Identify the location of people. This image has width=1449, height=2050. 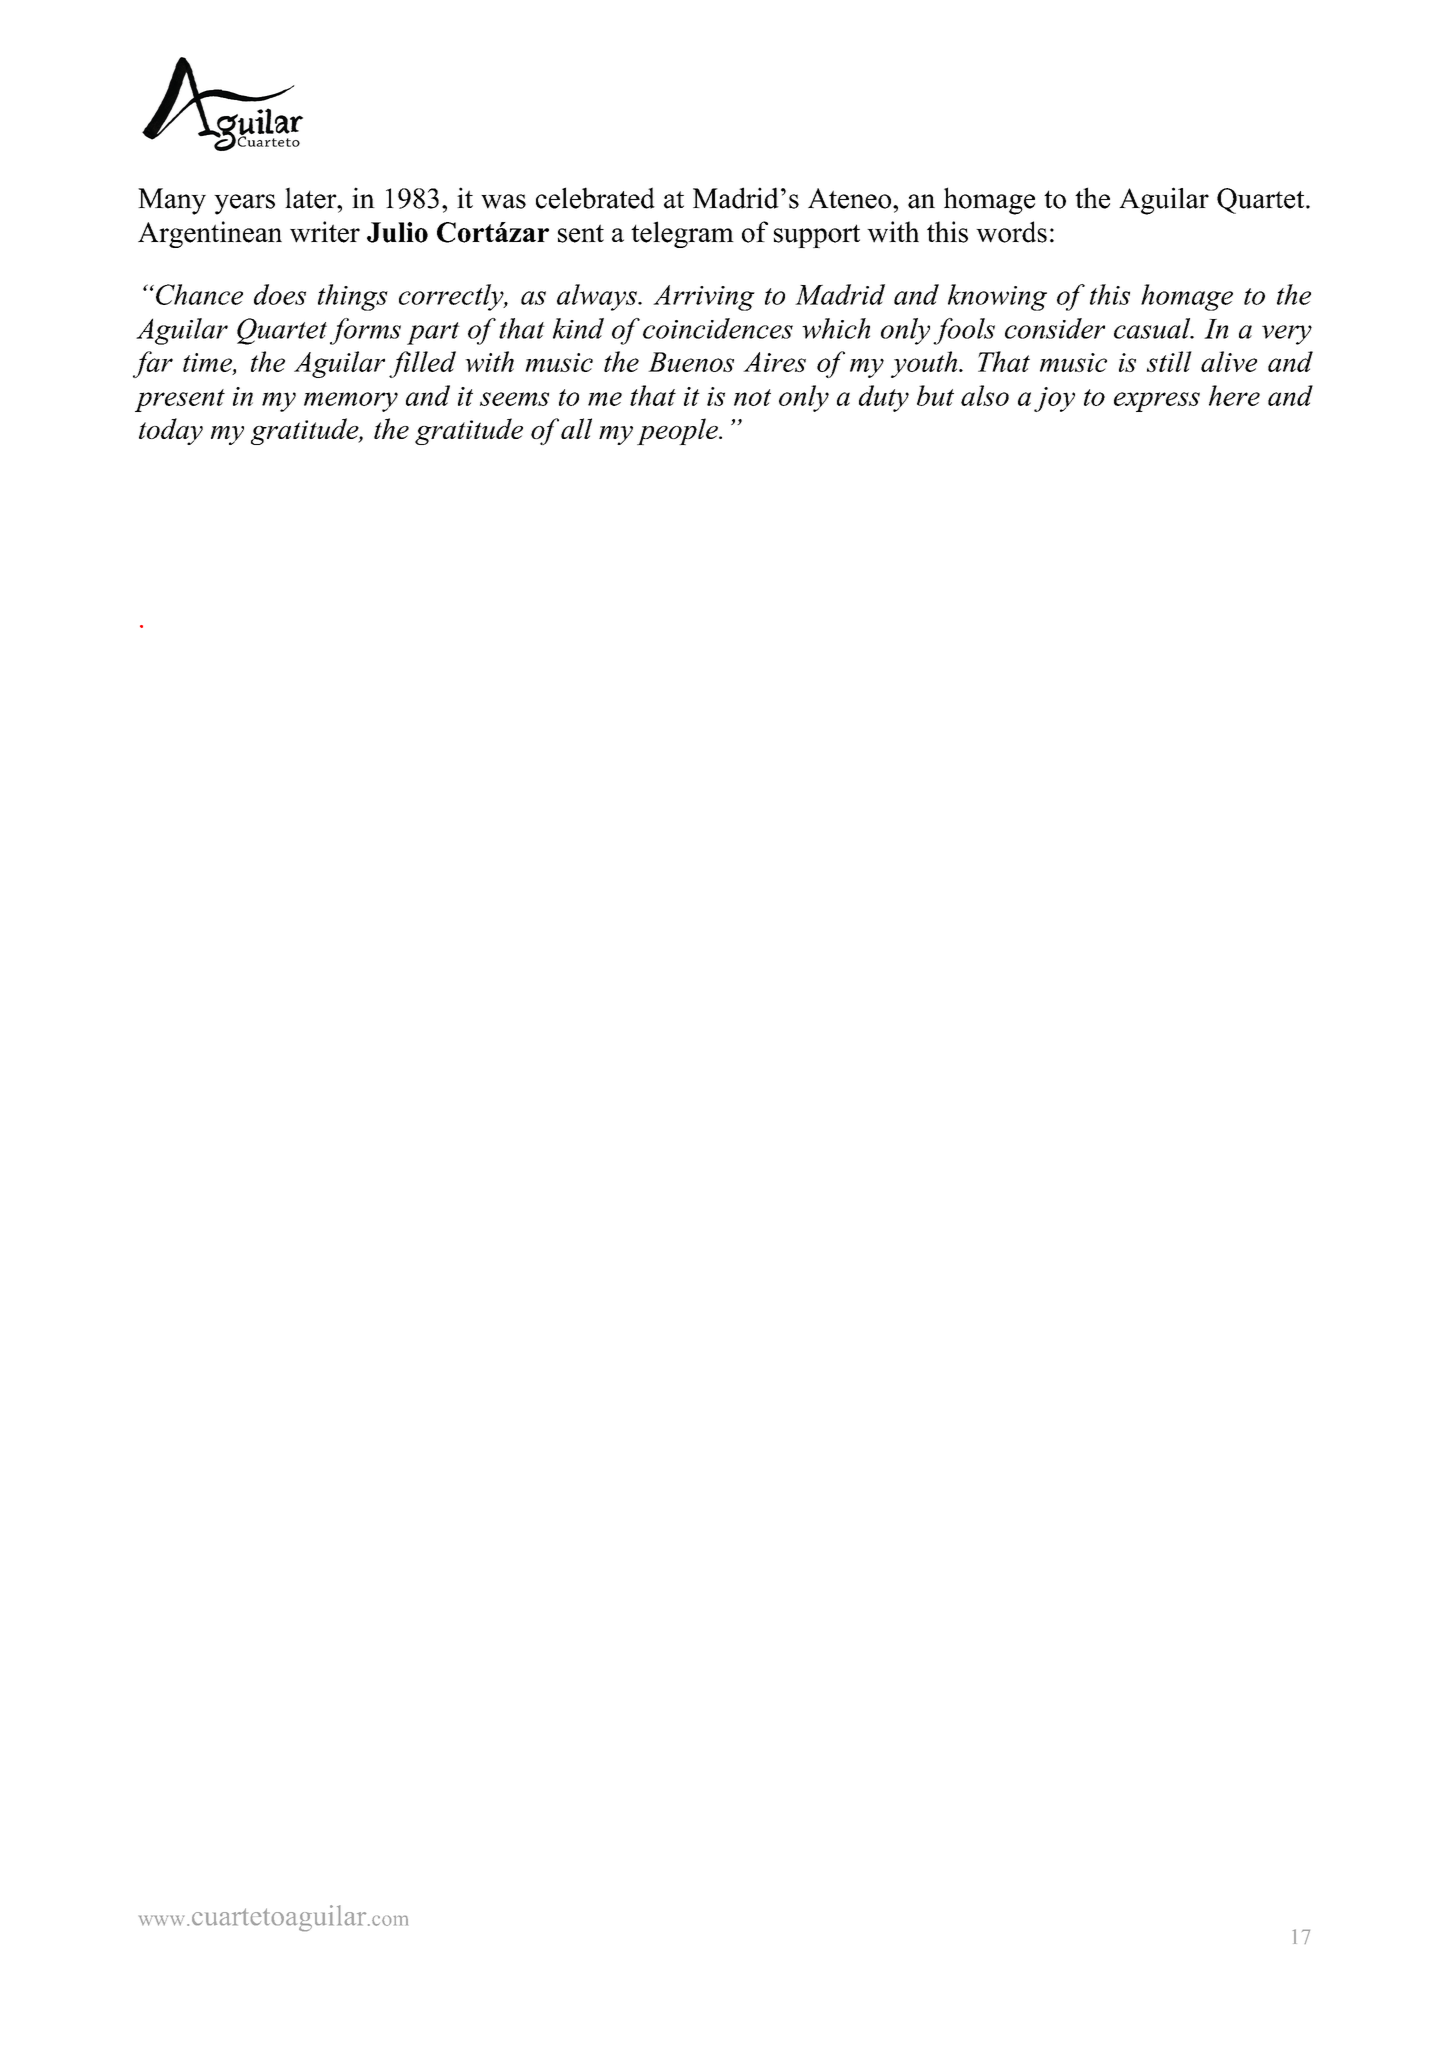
(678, 431).
